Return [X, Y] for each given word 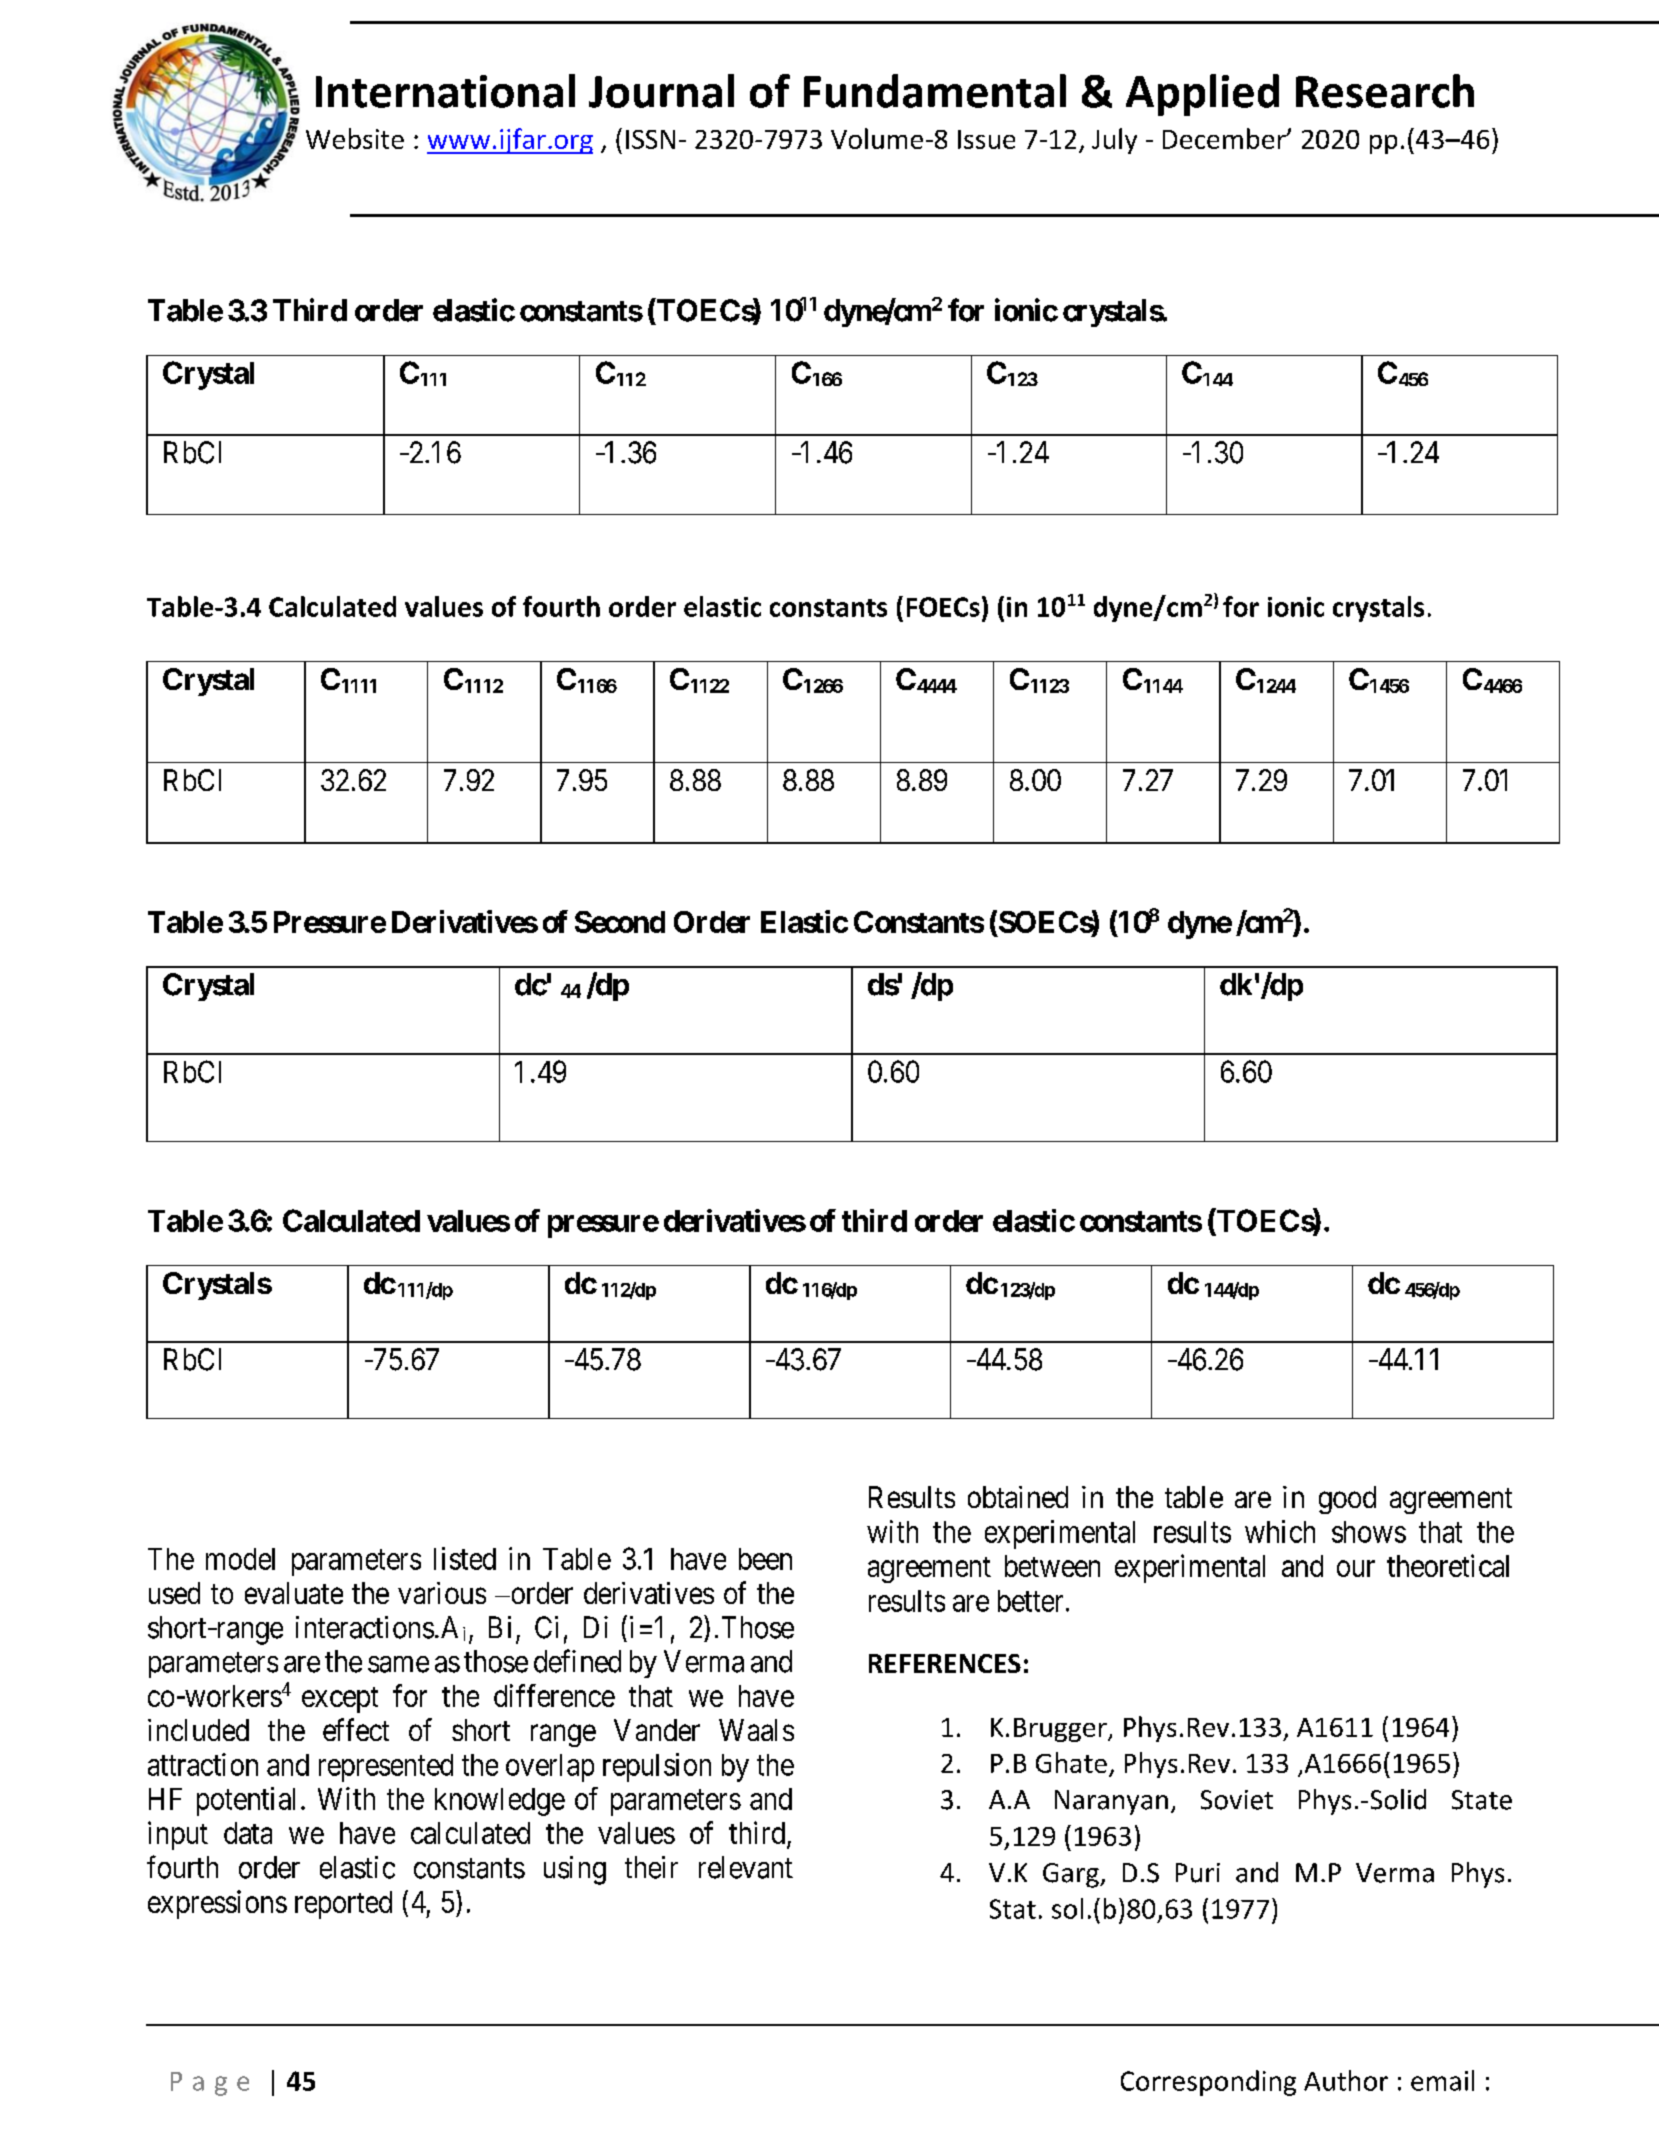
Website [355, 138]
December [1225, 138]
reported [343, 1905]
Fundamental [935, 91]
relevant [746, 1867]
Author [1346, 2080]
